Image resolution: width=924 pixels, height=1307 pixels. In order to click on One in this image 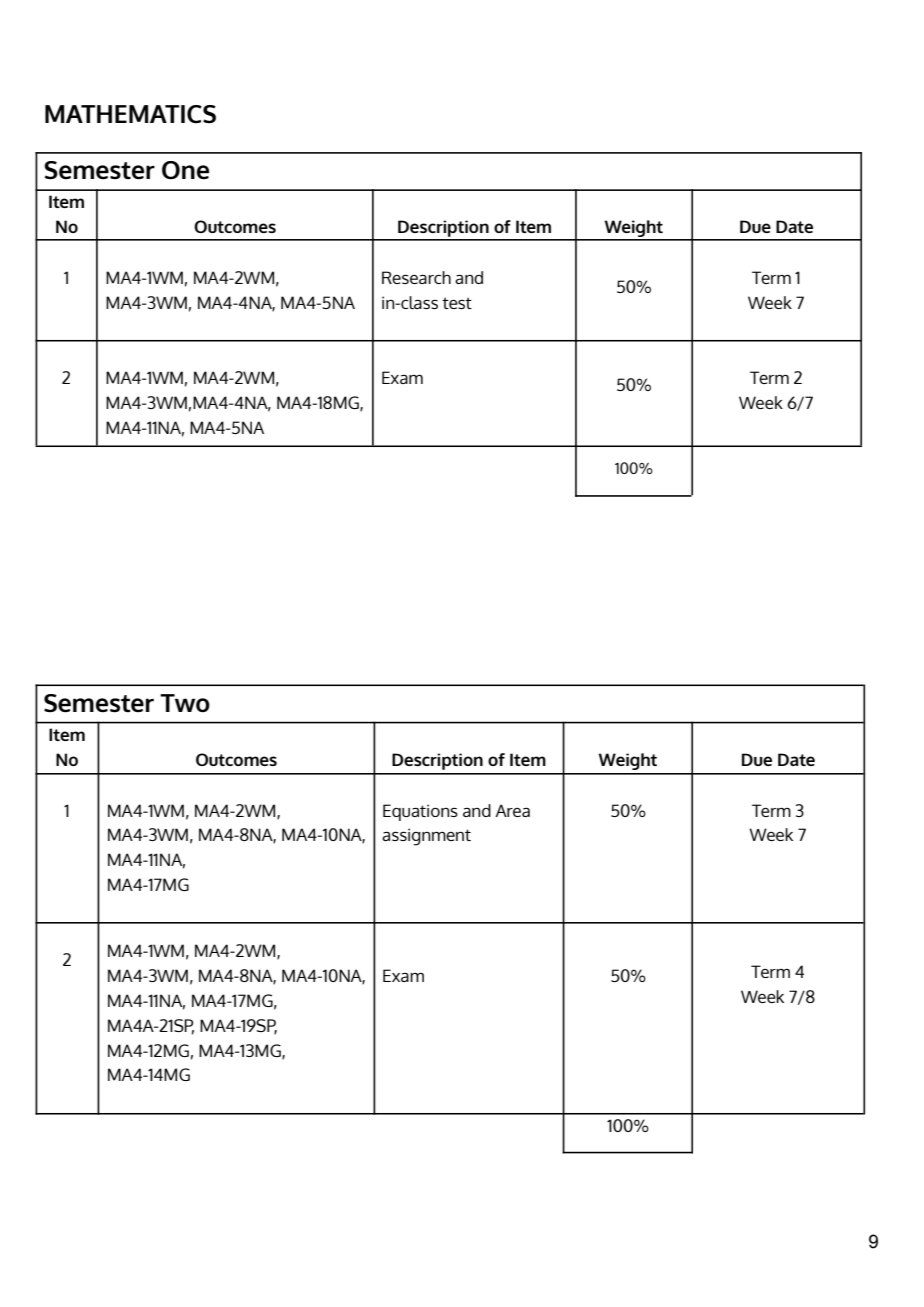, I will do `click(185, 170)`.
